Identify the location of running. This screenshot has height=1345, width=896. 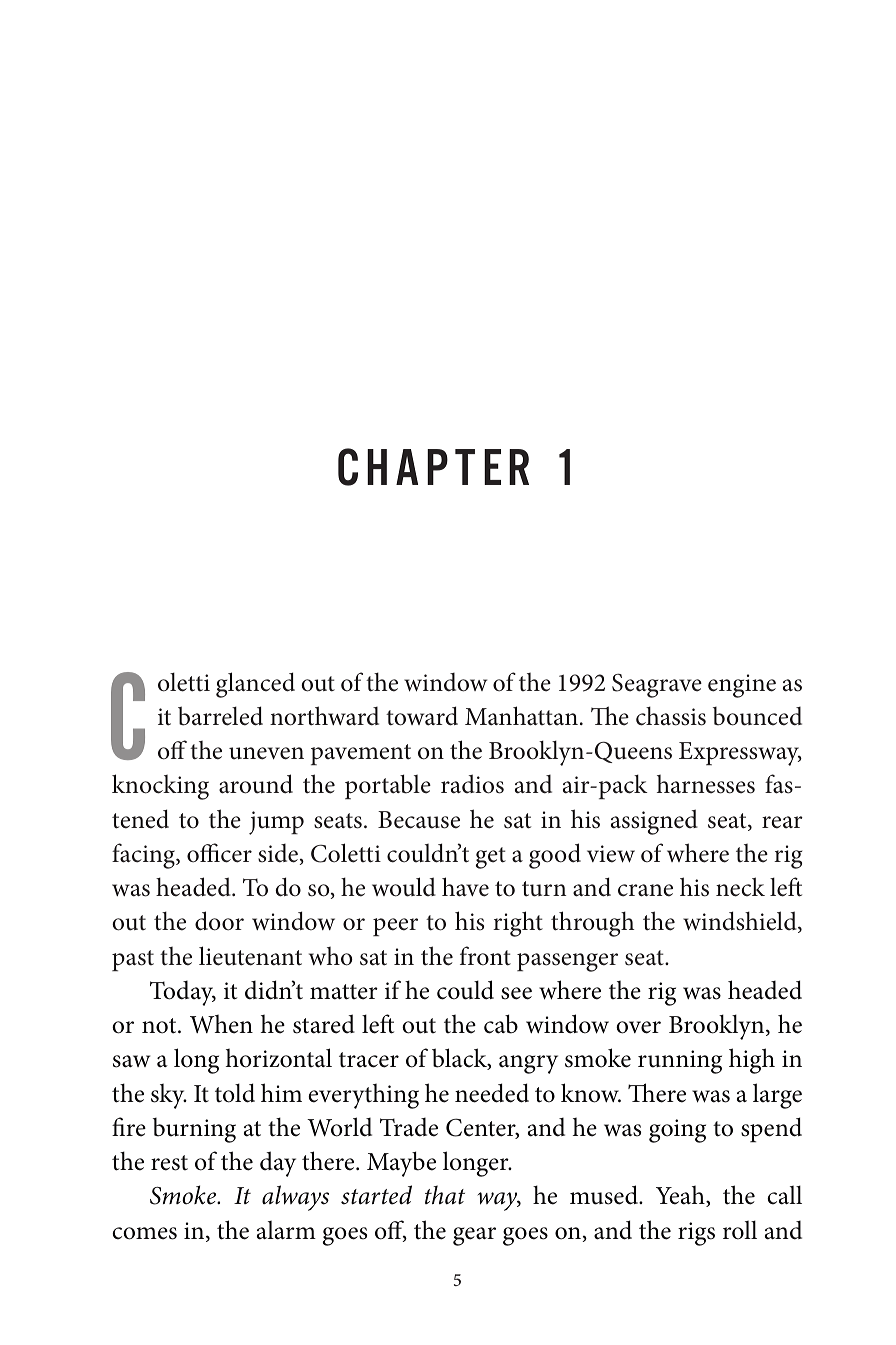
(680, 1062).
